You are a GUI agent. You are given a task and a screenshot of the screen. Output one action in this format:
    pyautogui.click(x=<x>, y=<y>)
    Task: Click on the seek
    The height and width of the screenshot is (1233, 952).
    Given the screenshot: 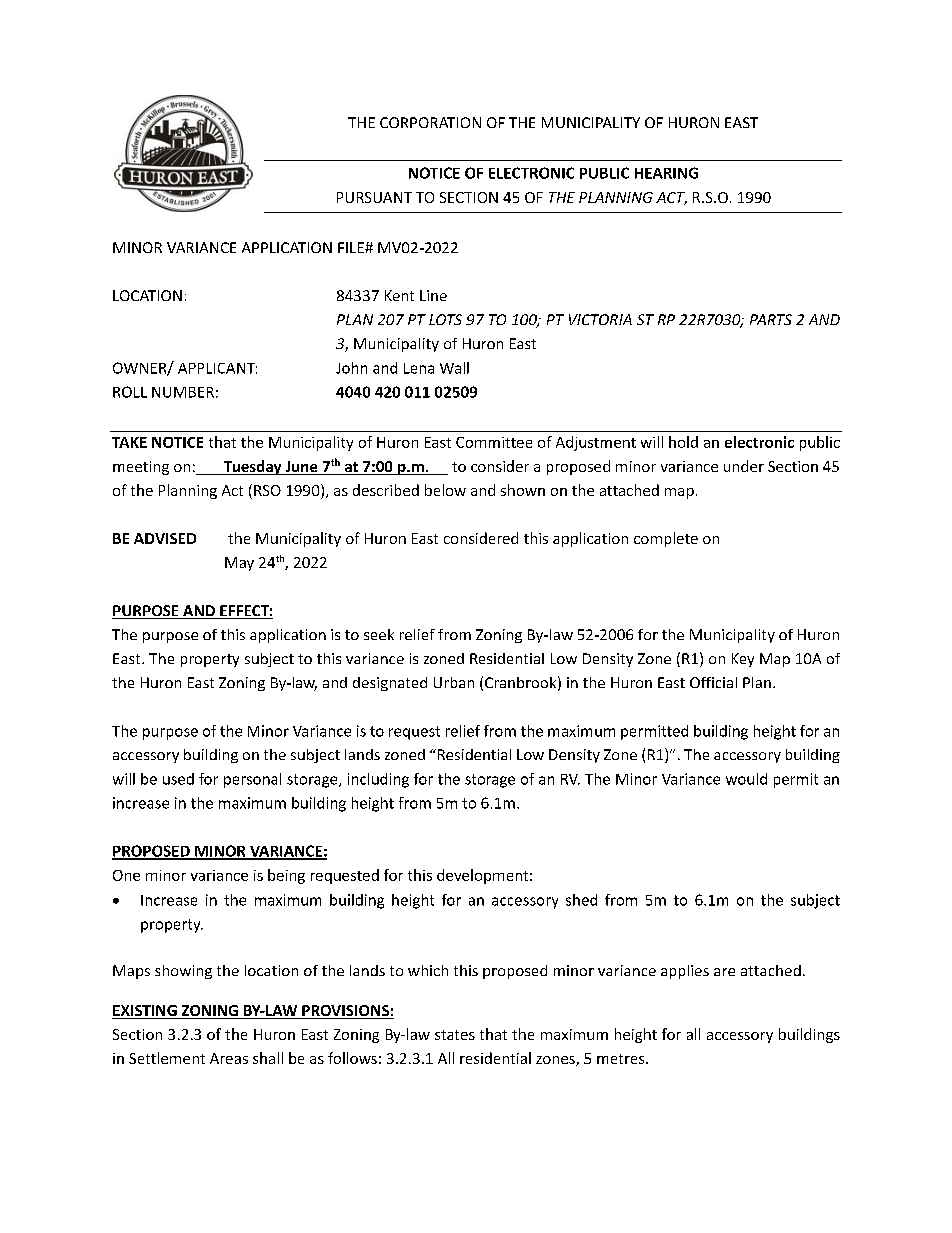 What is the action you would take?
    pyautogui.click(x=379, y=634)
